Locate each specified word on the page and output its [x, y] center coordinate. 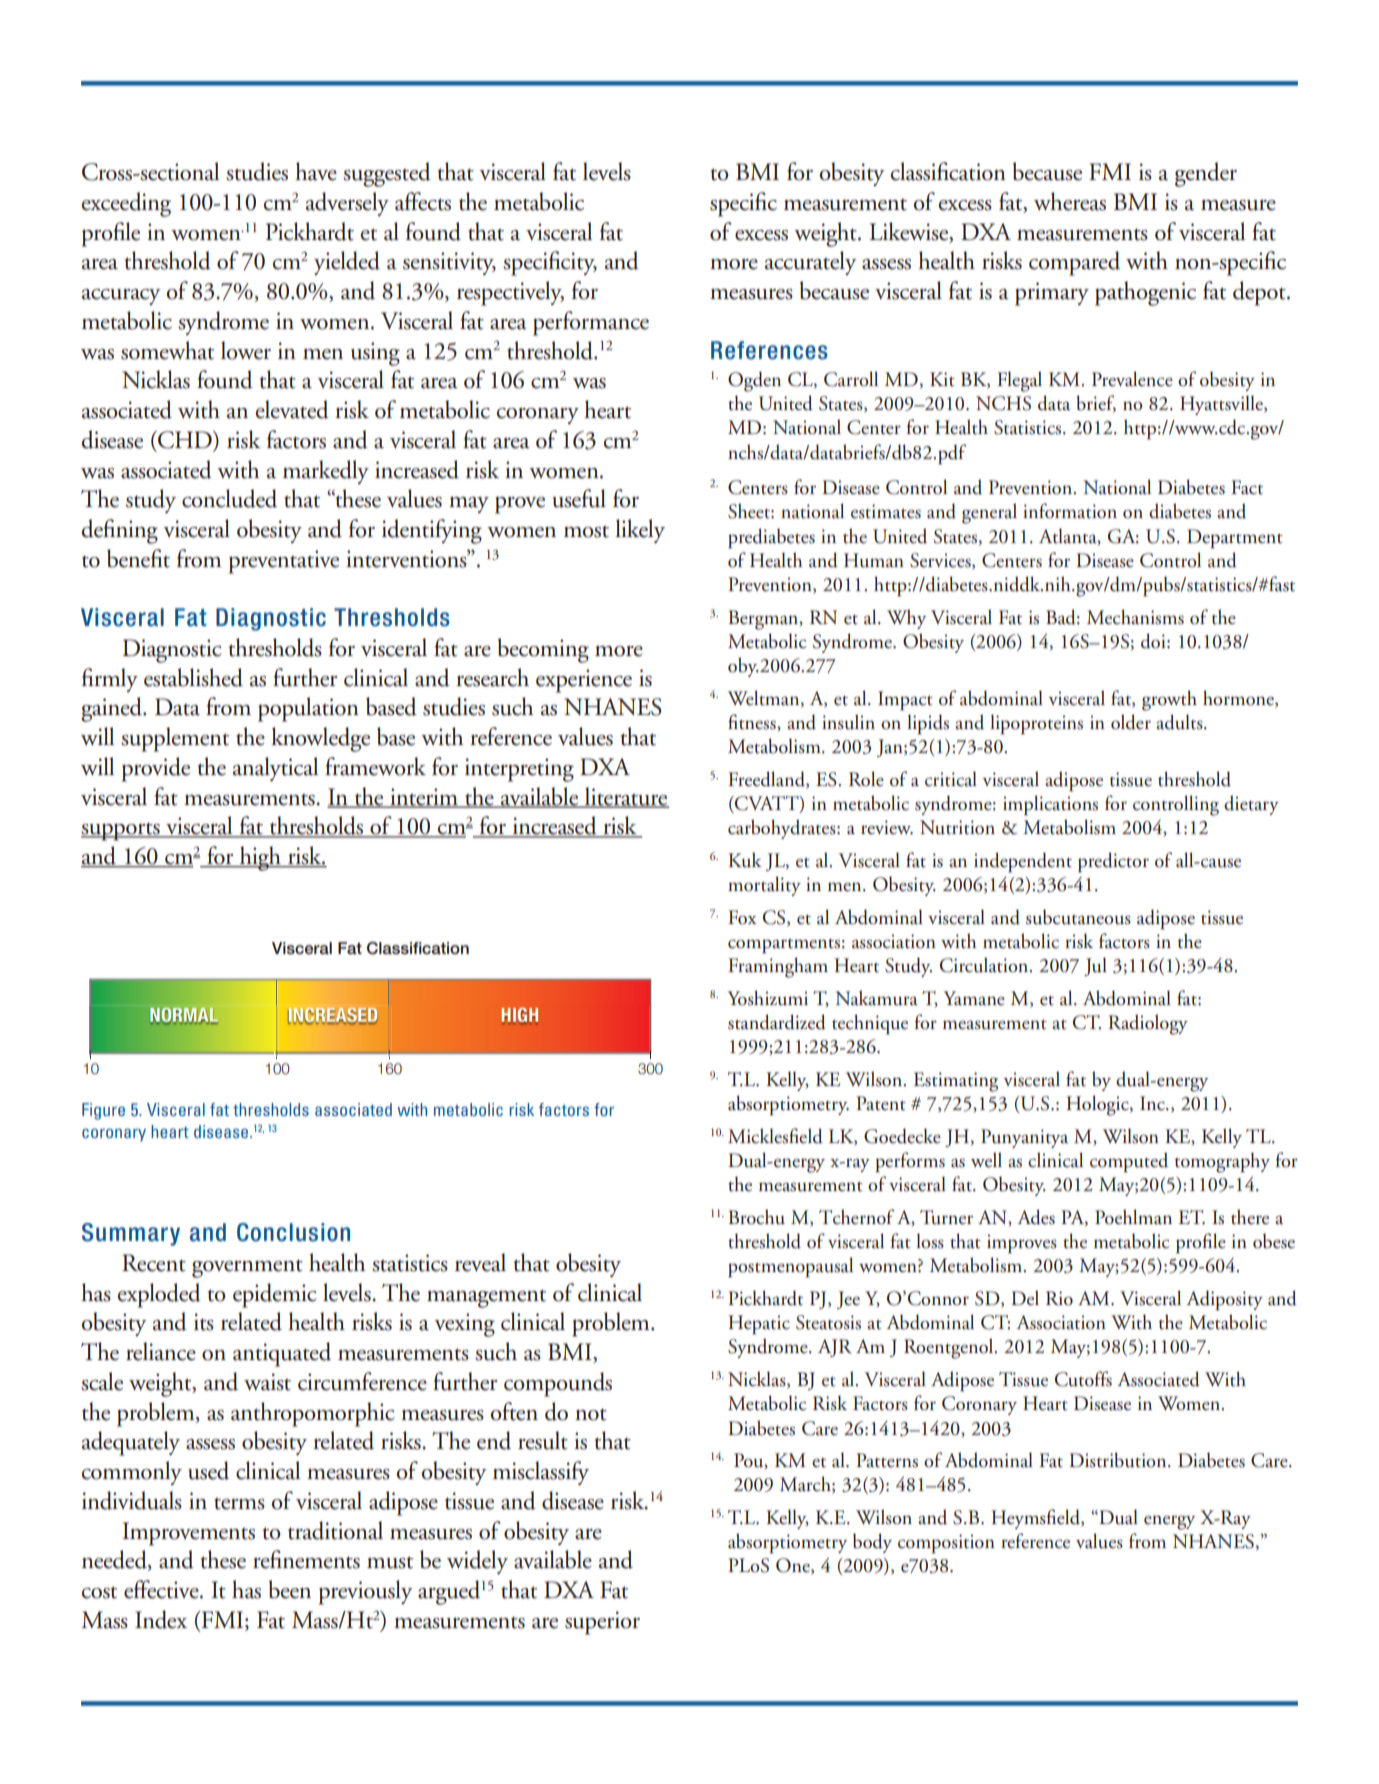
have [316, 171]
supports [121, 831]
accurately [811, 263]
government [247, 1268]
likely [640, 531]
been [290, 1589]
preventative [284, 562]
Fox [742, 917]
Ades [1036, 1217]
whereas [1070, 201]
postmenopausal [790, 1267]
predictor [1113, 862]
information [1070, 511]
